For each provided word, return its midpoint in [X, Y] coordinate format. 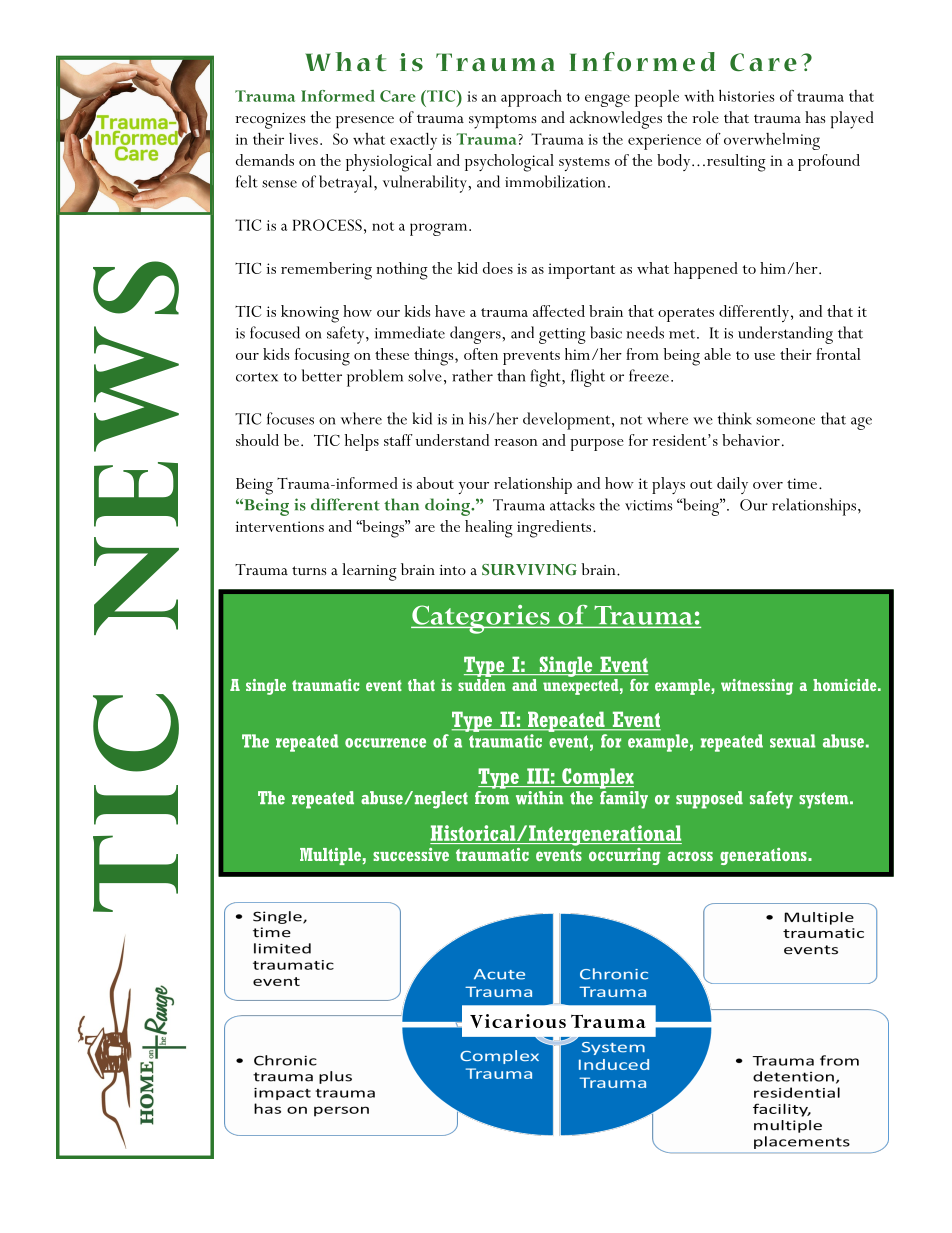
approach [531, 98]
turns [309, 570]
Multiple [330, 856]
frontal [838, 354]
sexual [793, 741]
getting [562, 336]
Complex [597, 778]
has [815, 117]
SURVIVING [529, 570]
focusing [322, 357]
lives [303, 139]
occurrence [385, 743]
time [802, 483]
